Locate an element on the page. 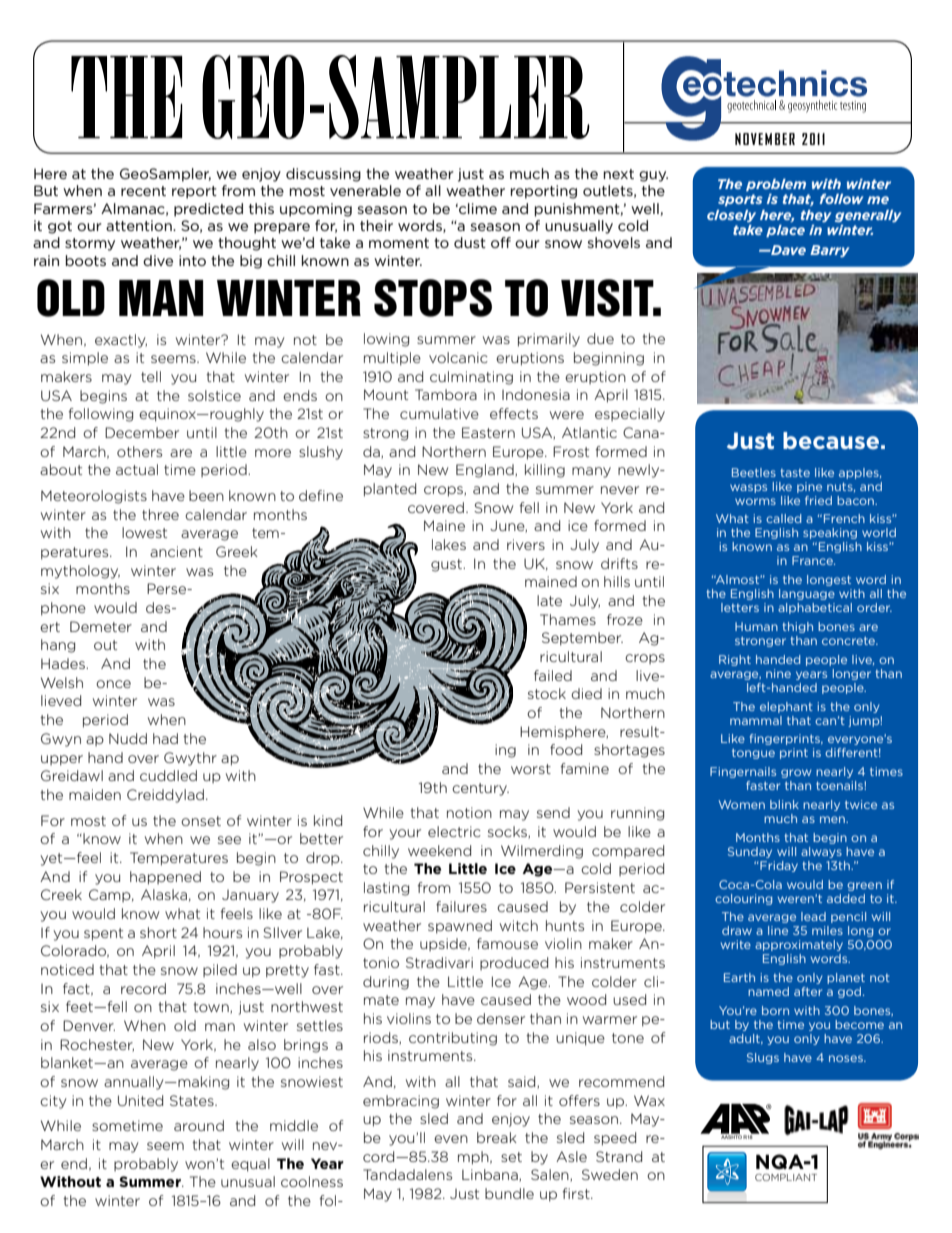 The height and width of the image is (1233, 952). problem is located at coordinates (776, 185).
